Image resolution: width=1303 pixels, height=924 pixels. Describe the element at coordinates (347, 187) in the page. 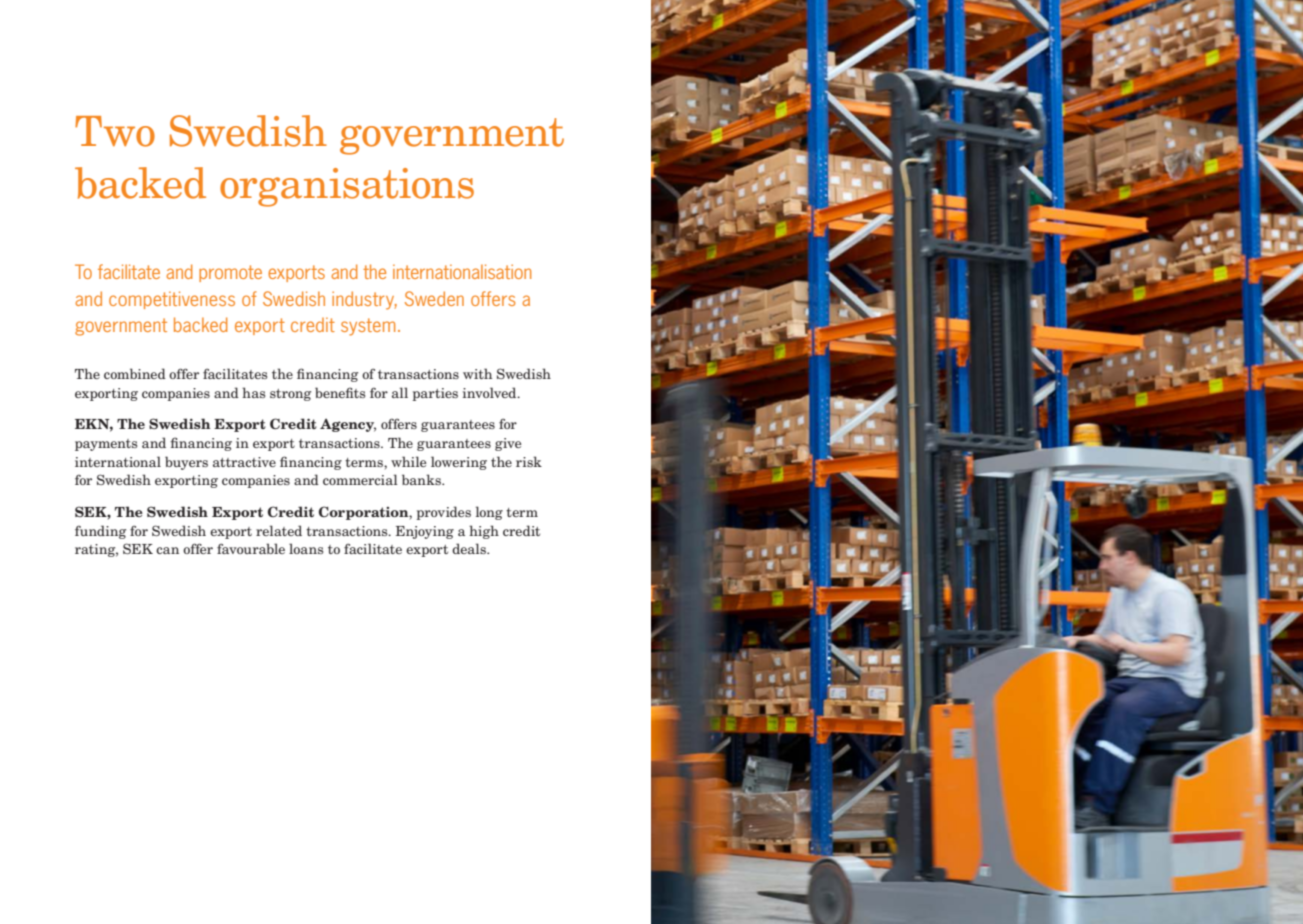

I see `organisations` at that location.
